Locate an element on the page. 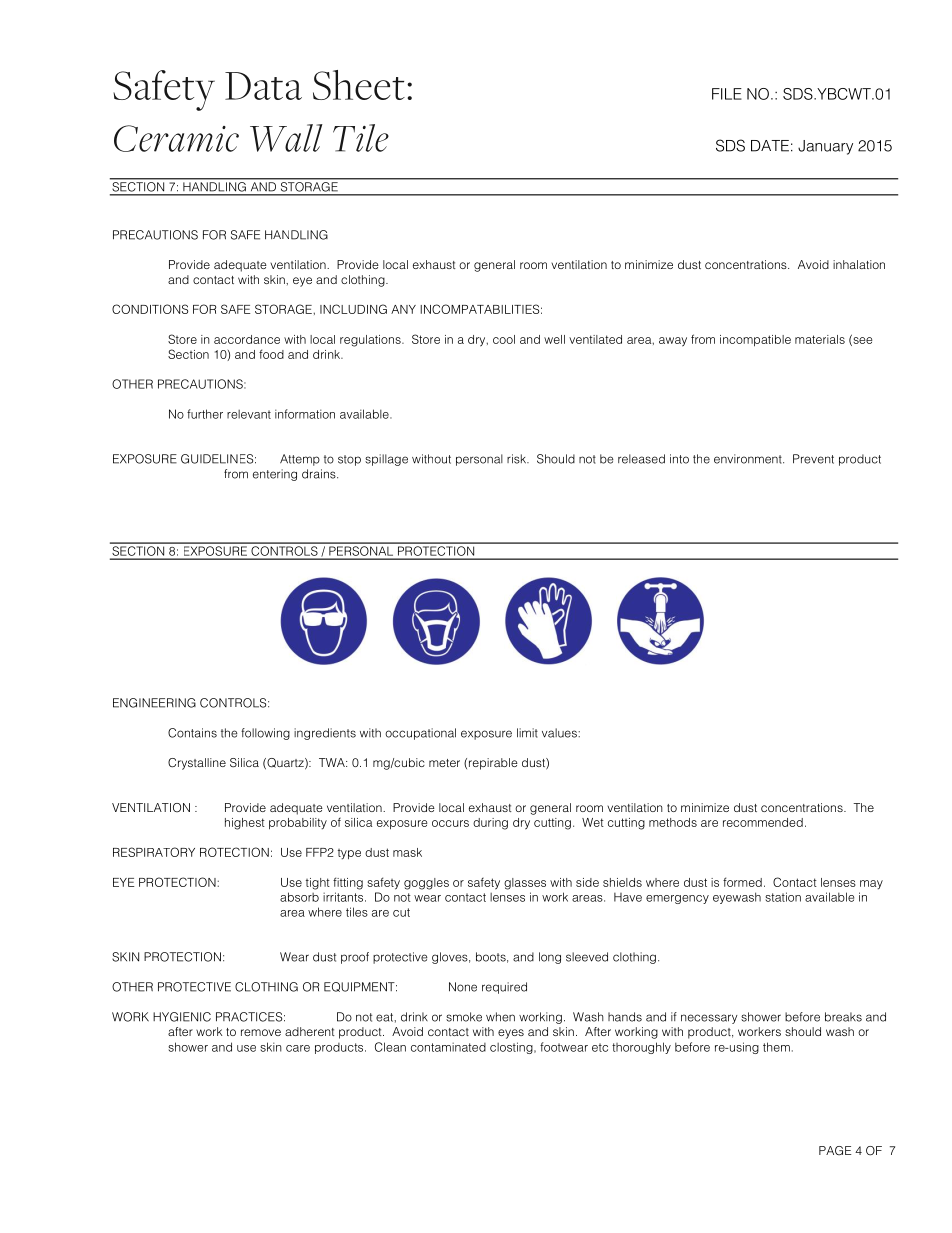  DATE is located at coordinates (770, 146).
